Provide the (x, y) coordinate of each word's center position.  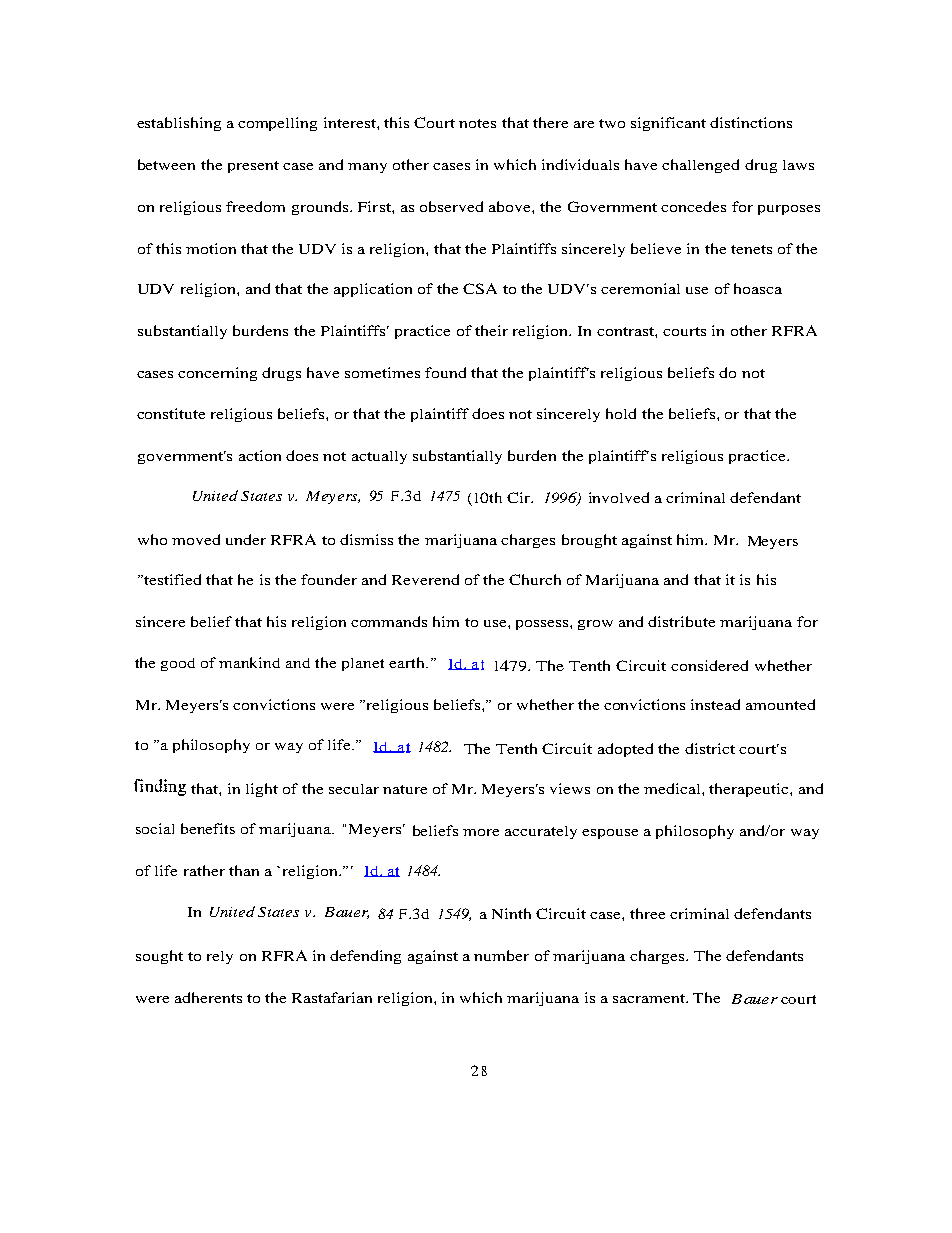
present (253, 167)
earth (408, 662)
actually (379, 457)
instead (715, 704)
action (260, 455)
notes (477, 123)
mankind (249, 662)
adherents (208, 997)
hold (621, 413)
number (501, 955)
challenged (700, 166)
